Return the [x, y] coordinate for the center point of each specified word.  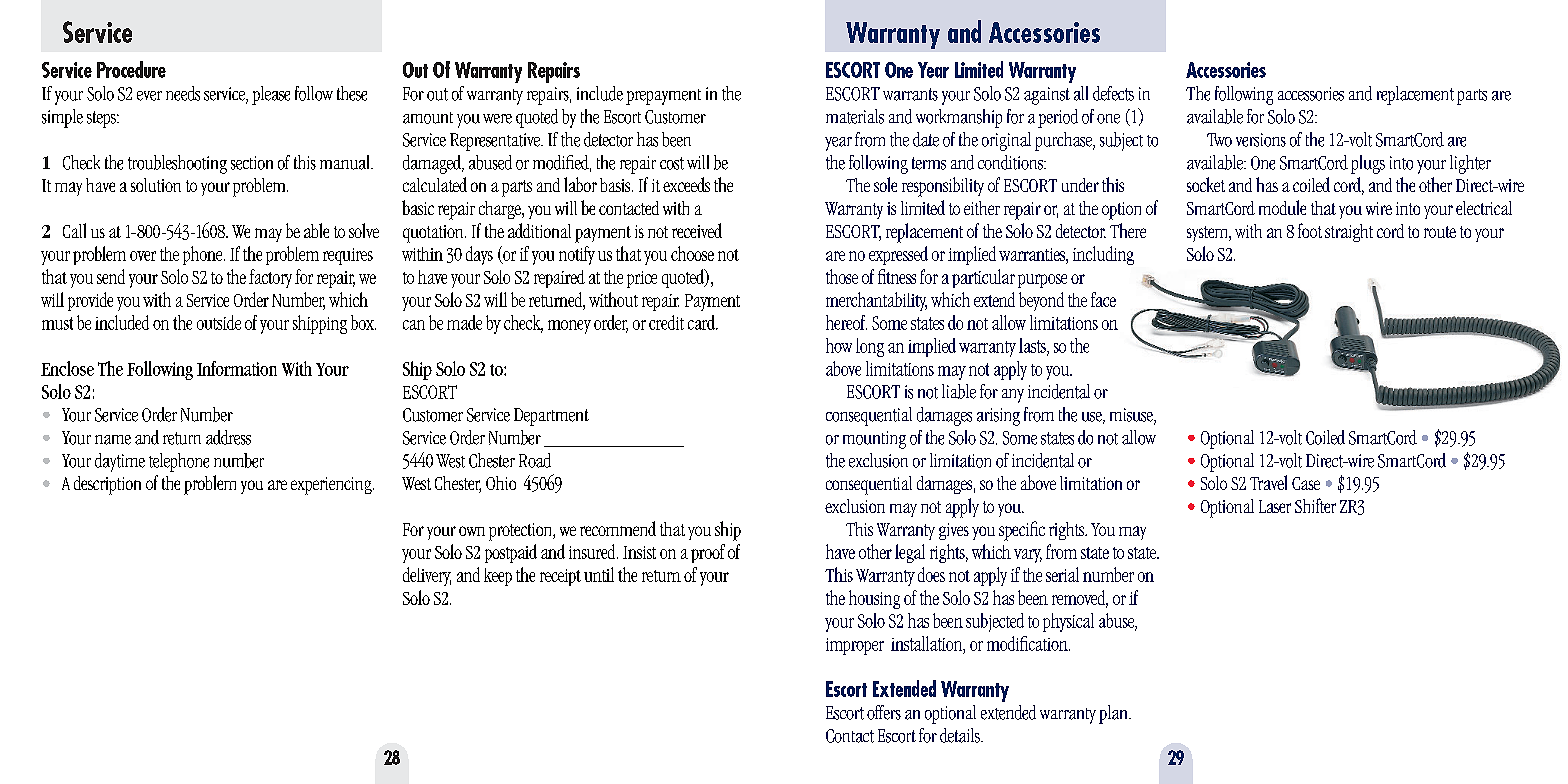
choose [692, 253]
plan [1114, 714]
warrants [910, 94]
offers [884, 712]
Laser [1275, 506]
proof [708, 553]
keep [498, 577]
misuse [1132, 416]
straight [1349, 233]
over [143, 256]
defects [1113, 93]
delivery [427, 576]
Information [237, 368]
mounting [874, 440]
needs [183, 93]
